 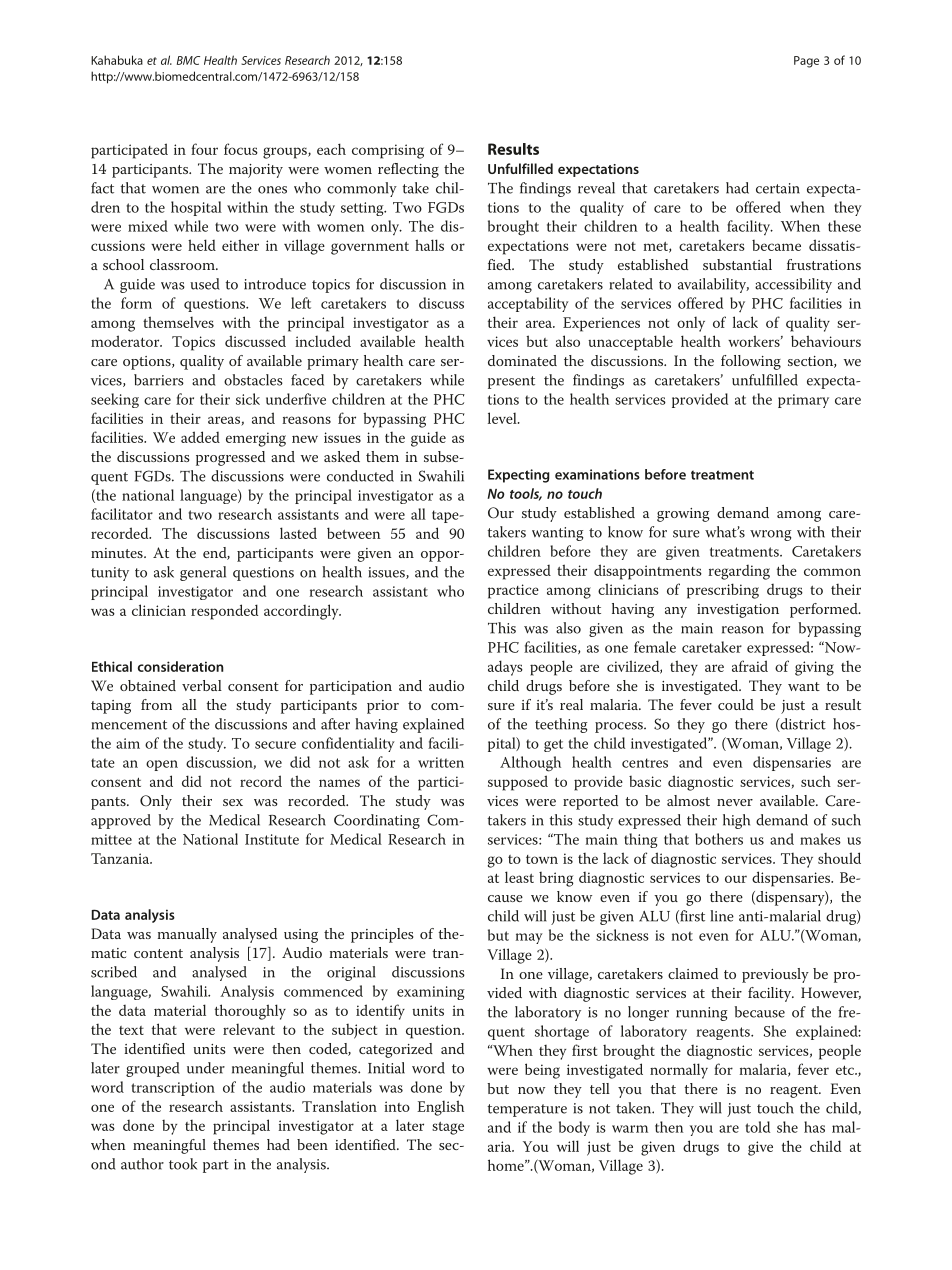 What do you see at coordinates (188, 60) in the image?
I see `BMC` at bounding box center [188, 60].
